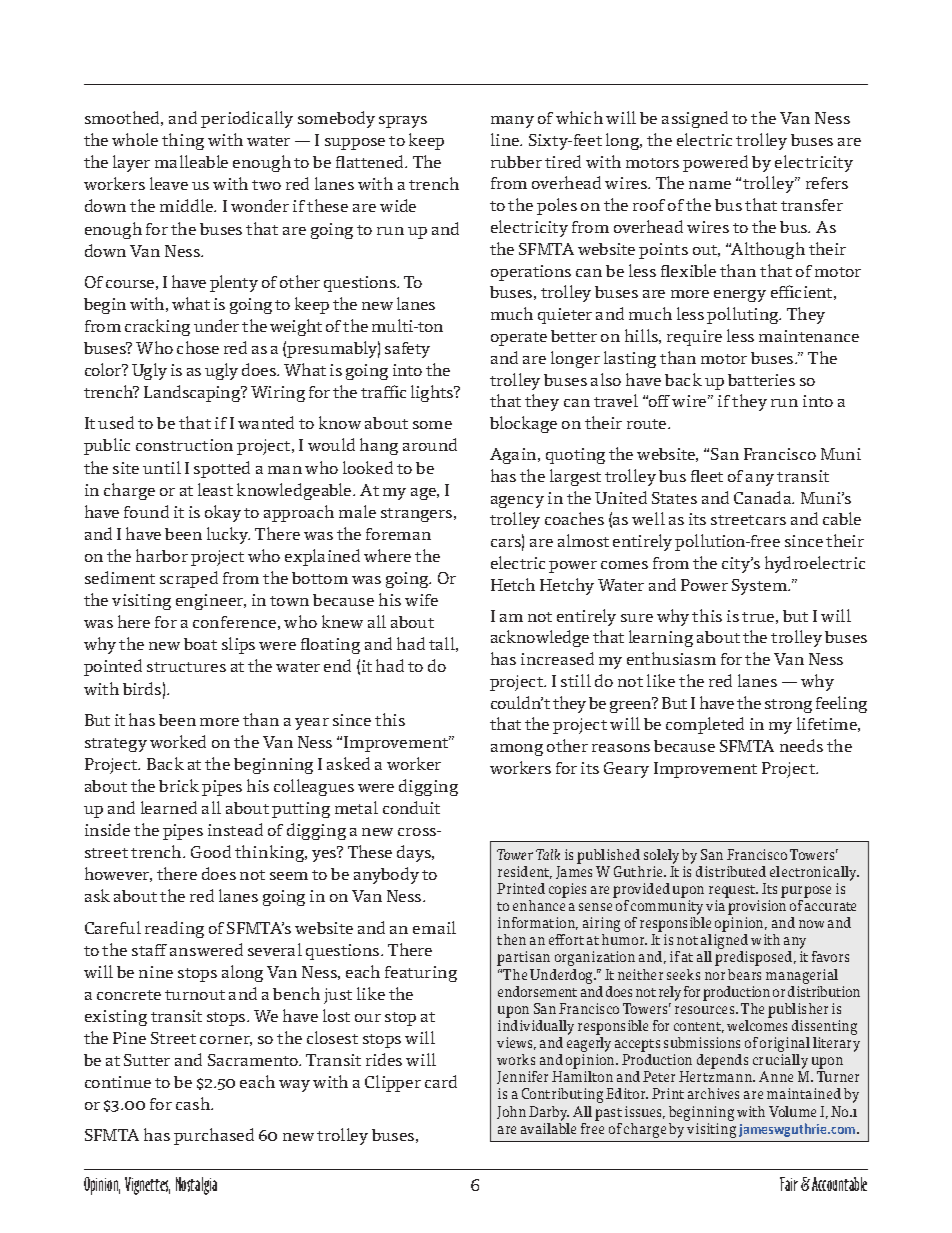 Image resolution: width=952 pixels, height=1233 pixels. Describe the element at coordinates (178, 741) in the screenshot. I see `worked` at that location.
